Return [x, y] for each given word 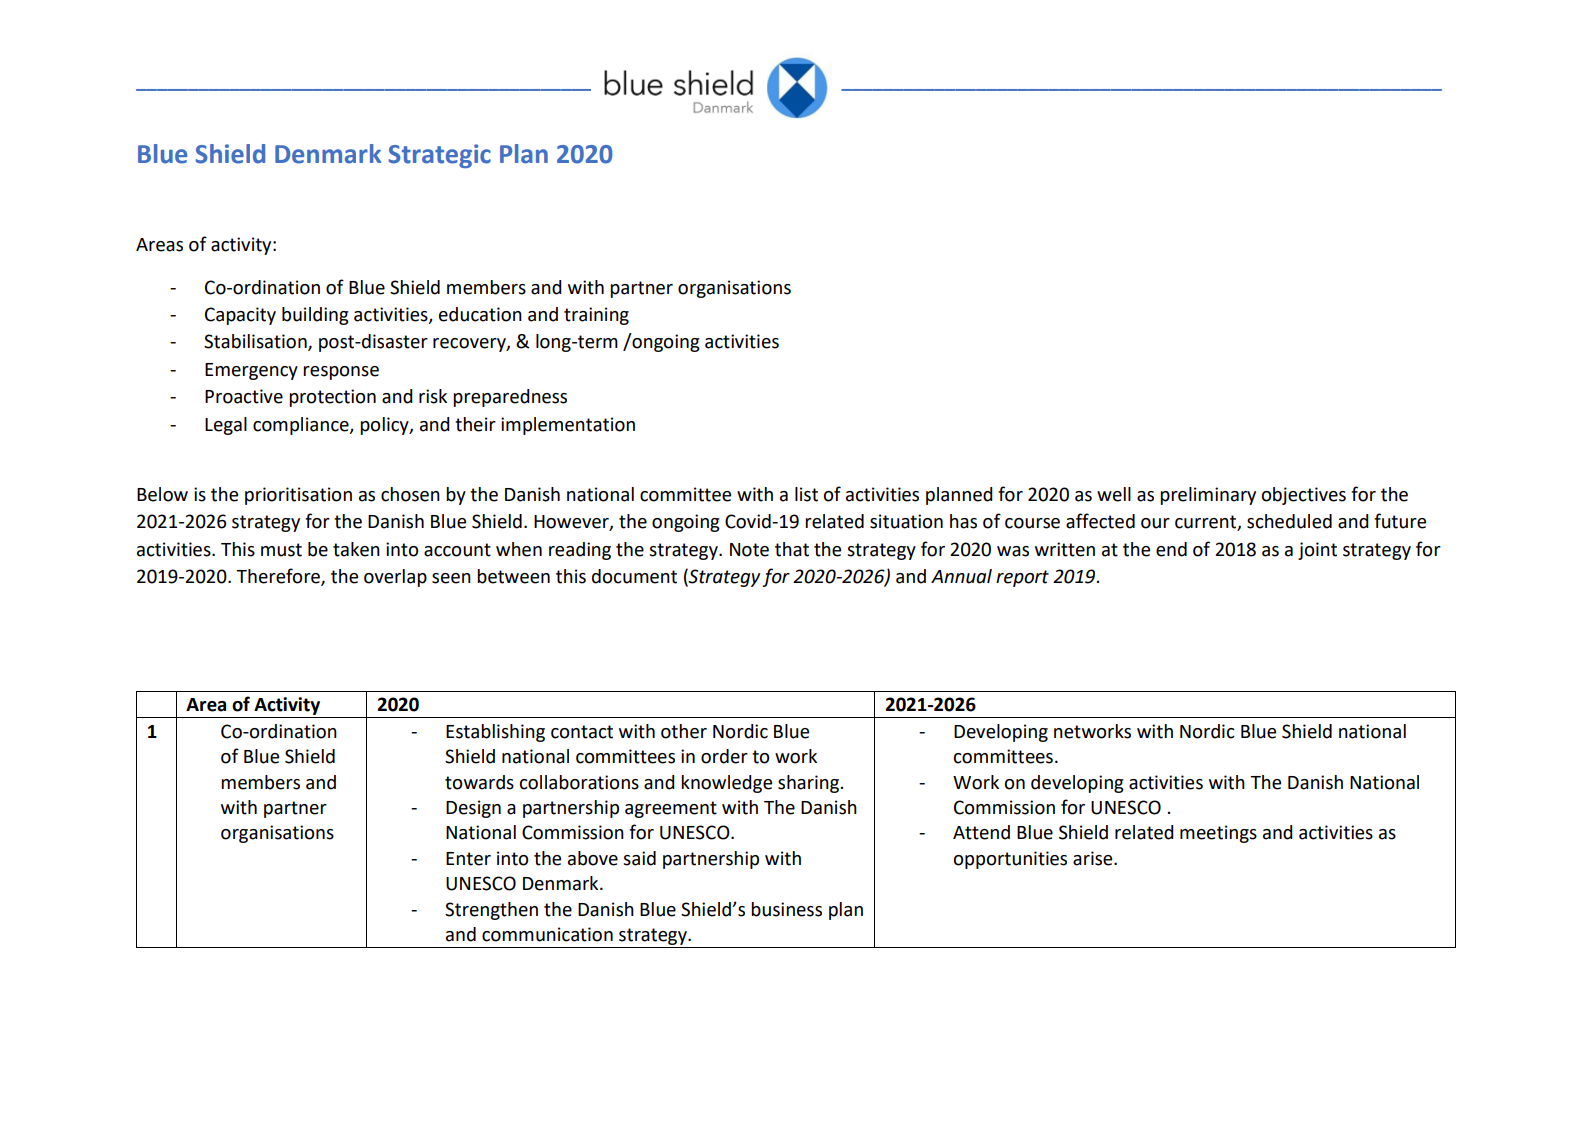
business [786, 909]
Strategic [439, 156]
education [480, 314]
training [596, 316]
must [281, 550]
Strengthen [491, 911]
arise [1094, 858]
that [792, 549]
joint [1317, 551]
